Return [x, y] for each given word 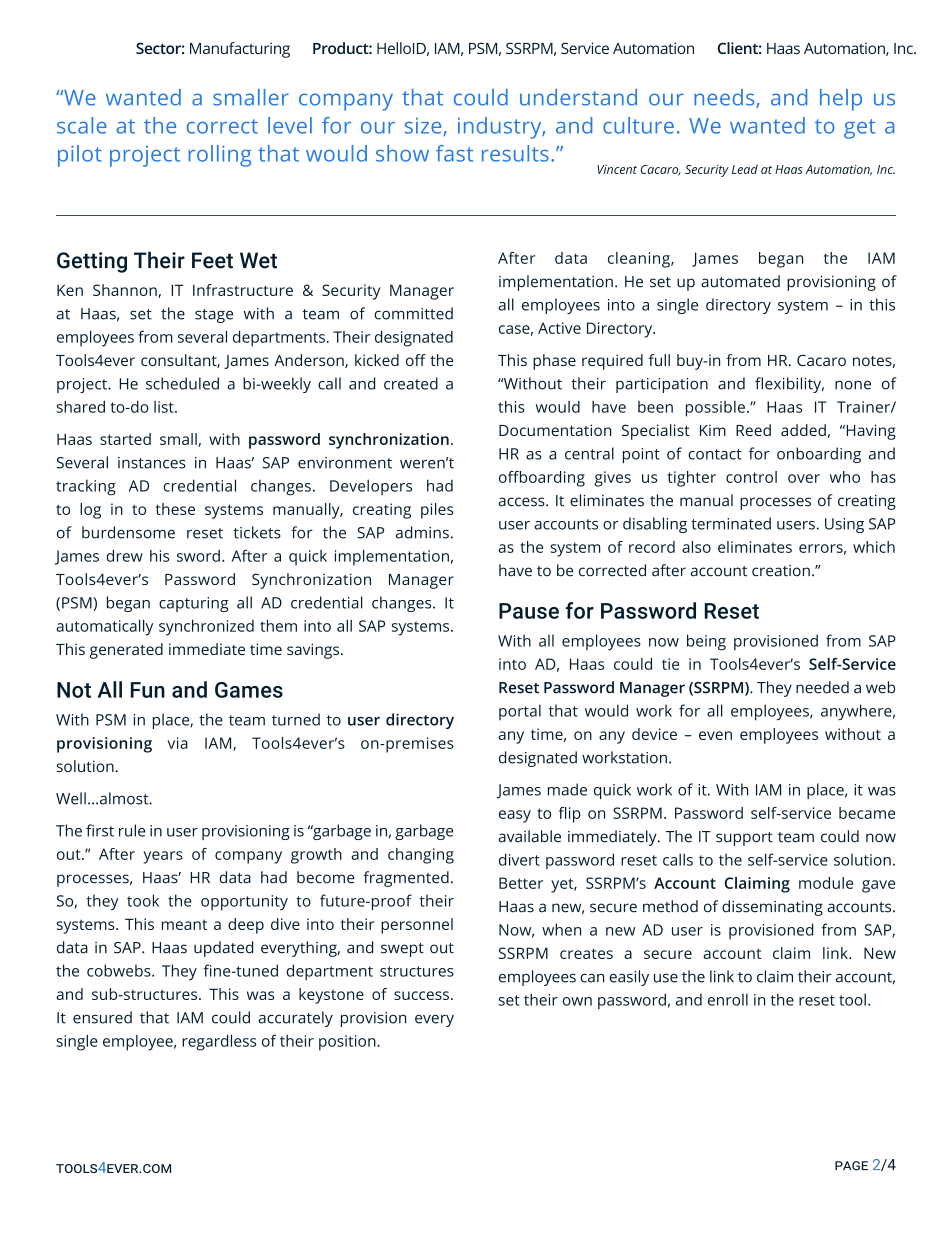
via [177, 743]
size [423, 126]
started [125, 439]
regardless [219, 1043]
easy [515, 816]
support [744, 839]
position [348, 1043]
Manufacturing [240, 50]
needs [725, 98]
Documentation [555, 430]
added [803, 430]
